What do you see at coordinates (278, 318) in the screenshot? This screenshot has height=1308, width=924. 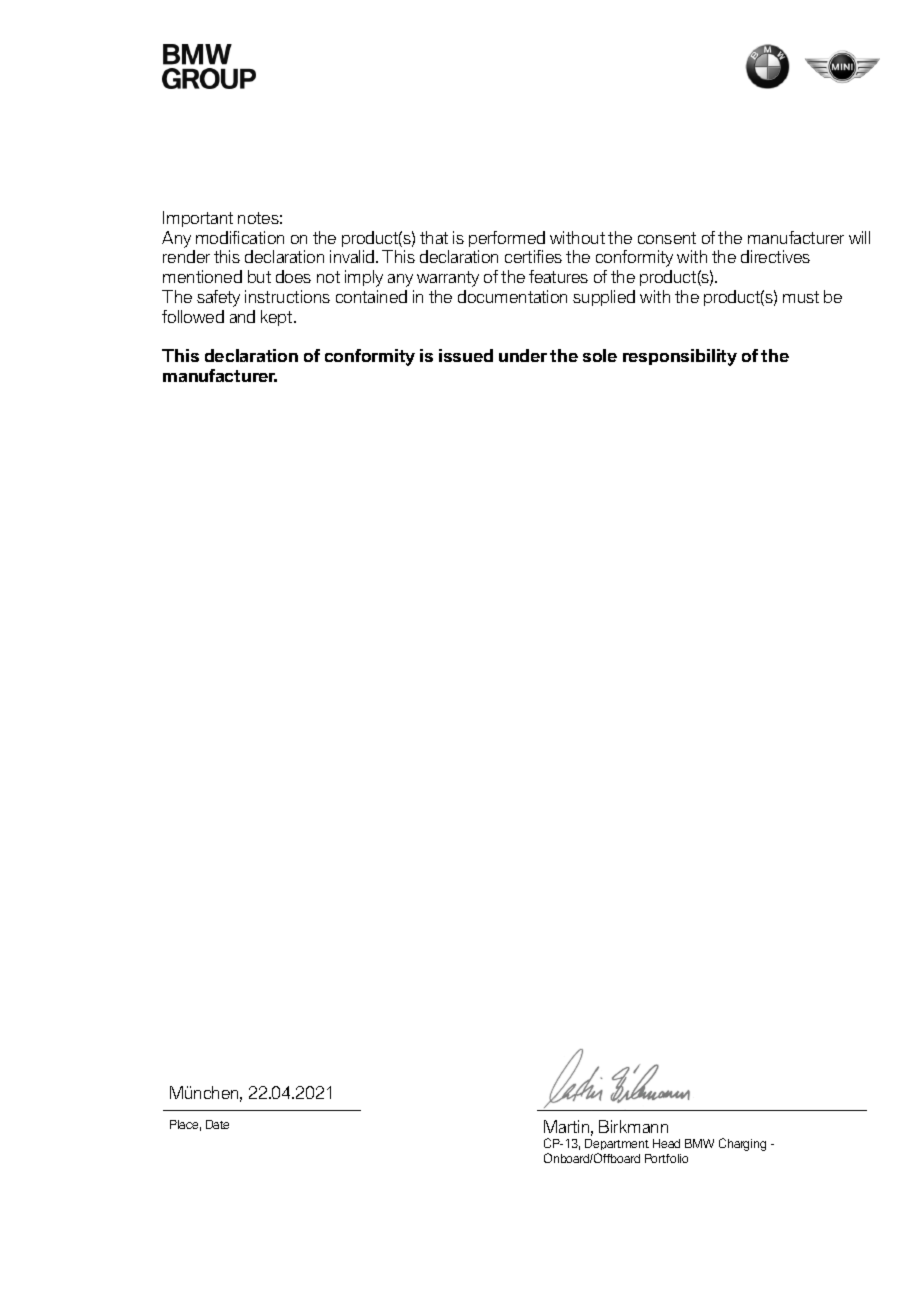 I see `kept` at bounding box center [278, 318].
